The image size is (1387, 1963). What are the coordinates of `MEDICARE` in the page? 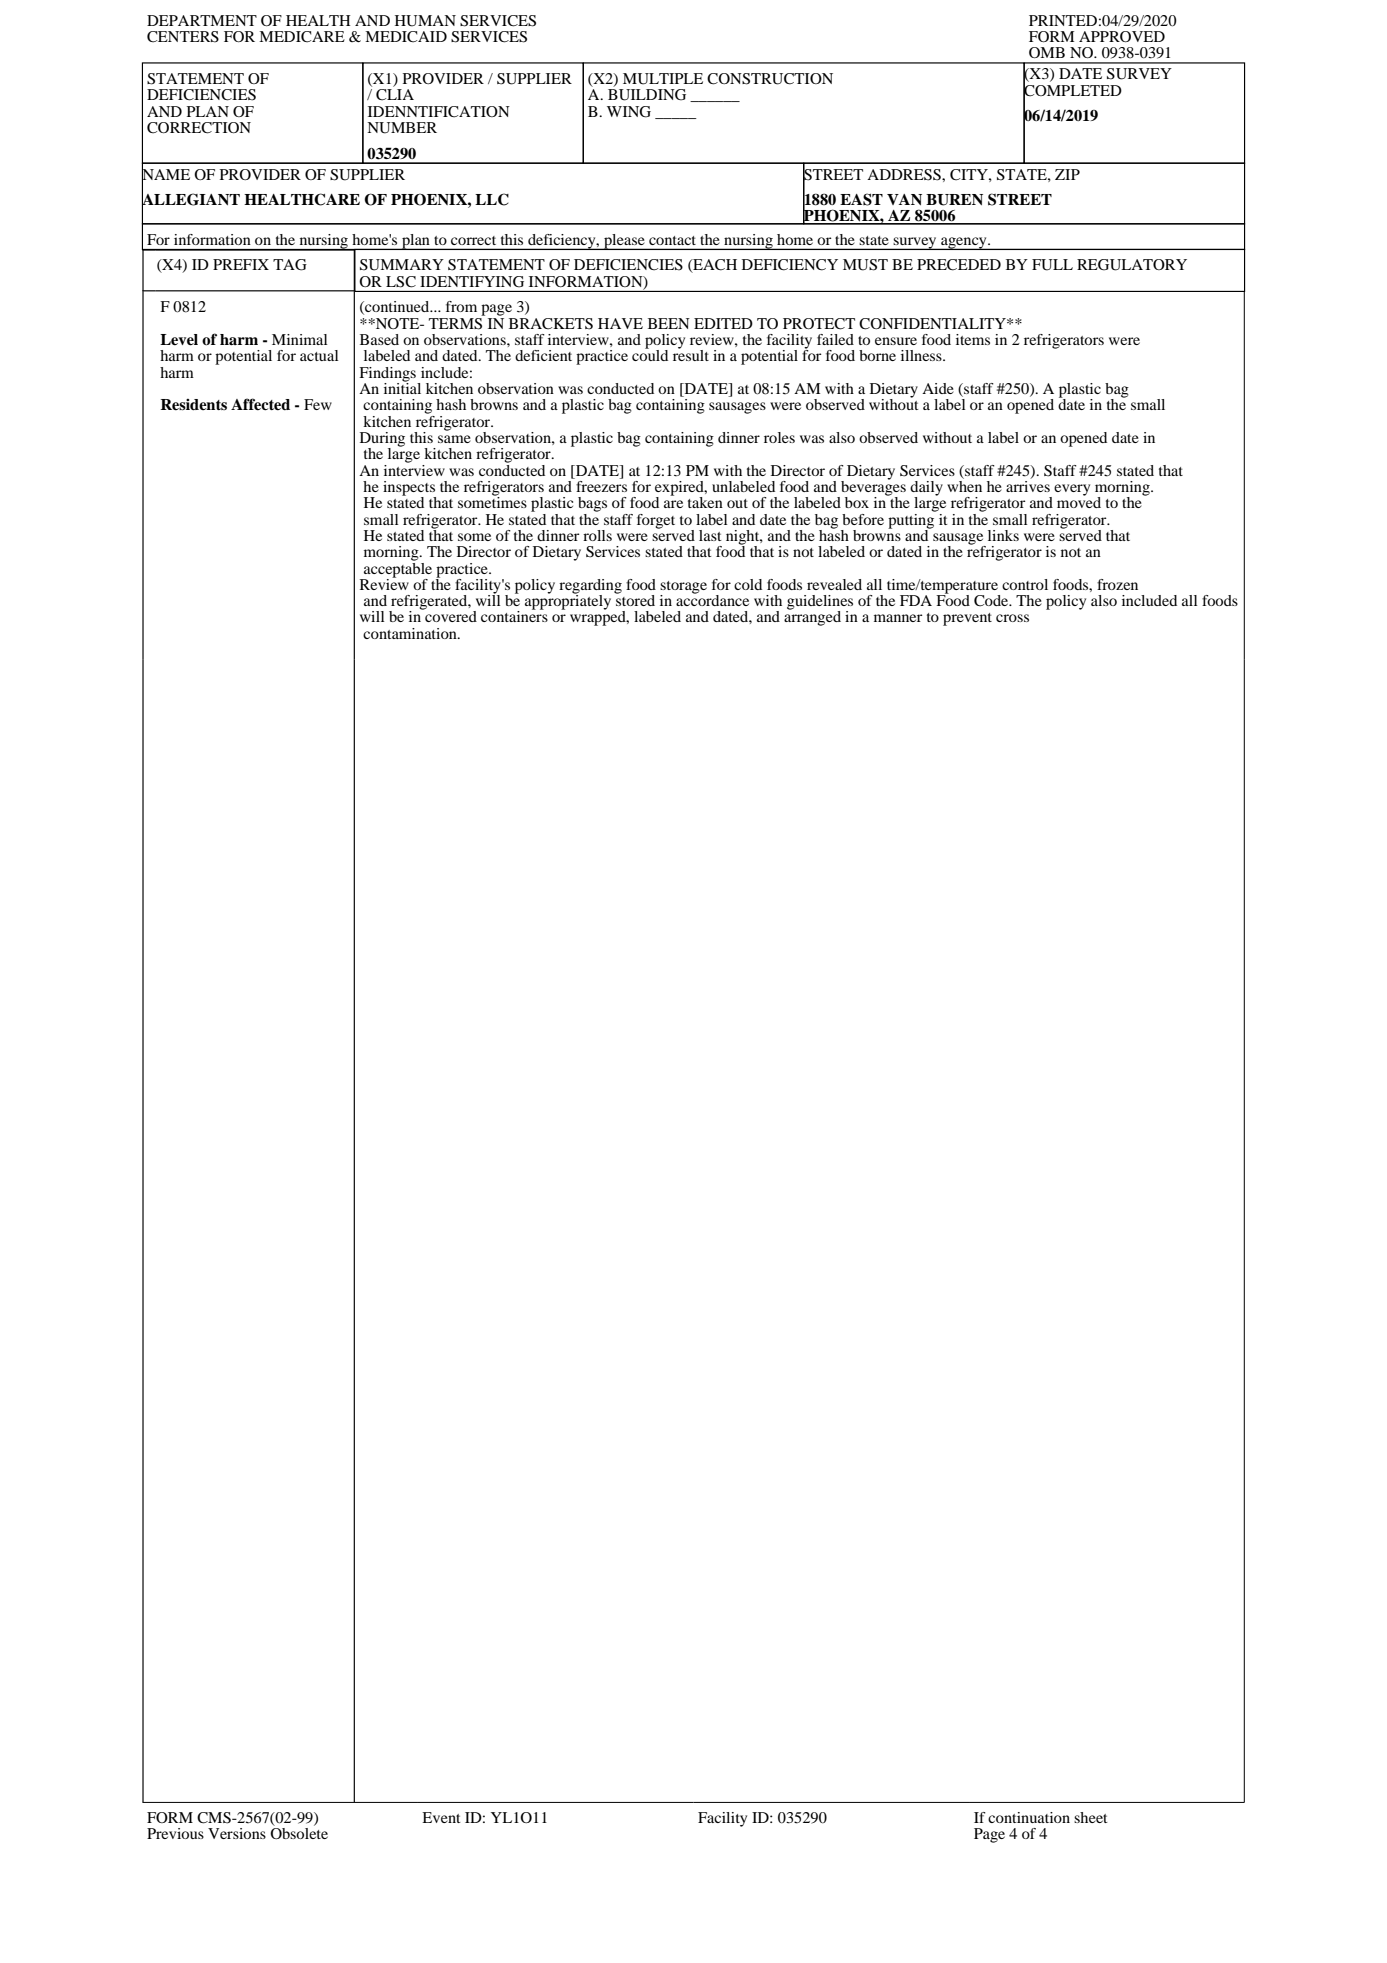 It's located at (302, 37).
